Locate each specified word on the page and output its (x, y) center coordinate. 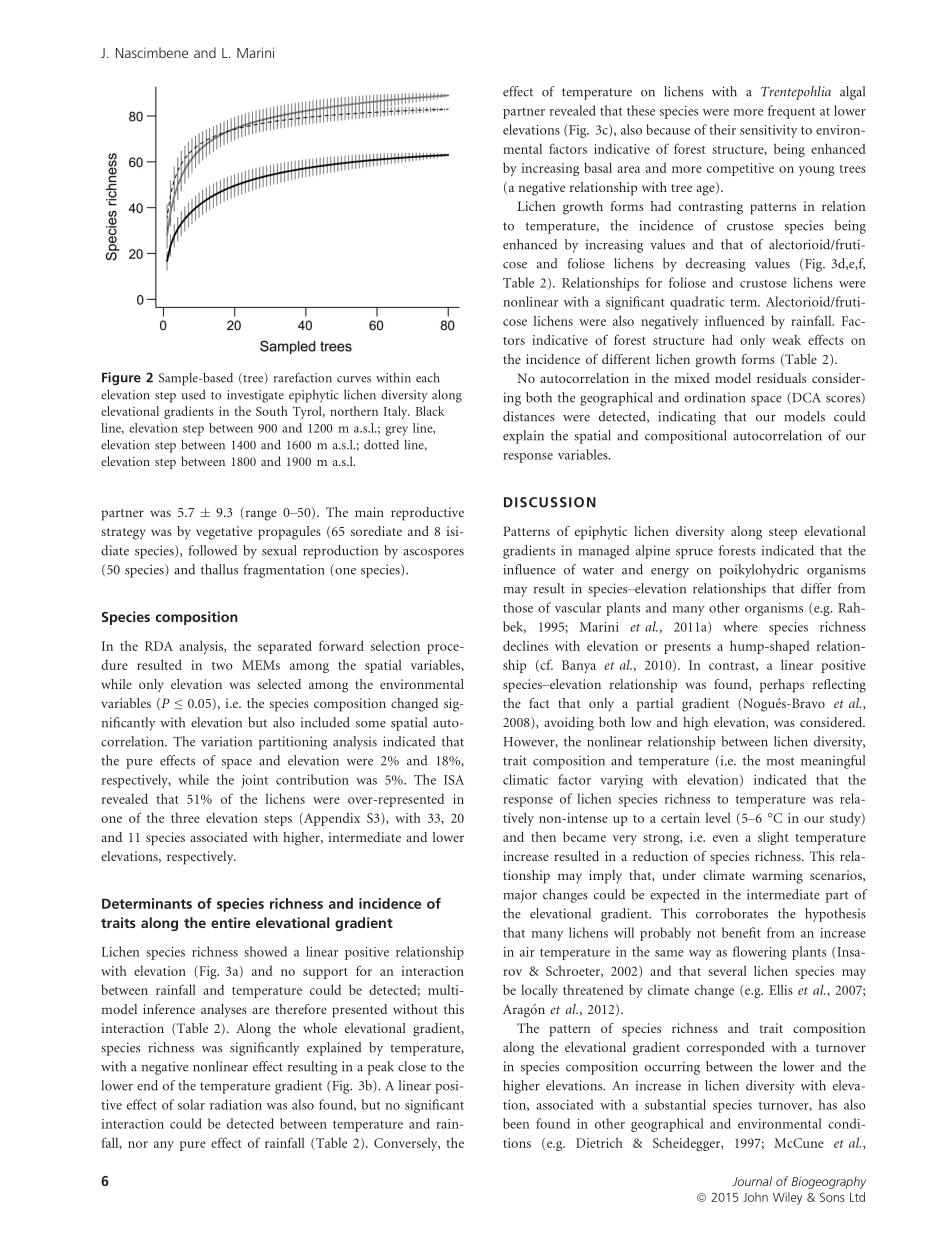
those (518, 607)
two (222, 666)
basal (598, 167)
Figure (121, 378)
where (740, 626)
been (516, 1123)
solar (191, 1104)
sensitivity (768, 131)
